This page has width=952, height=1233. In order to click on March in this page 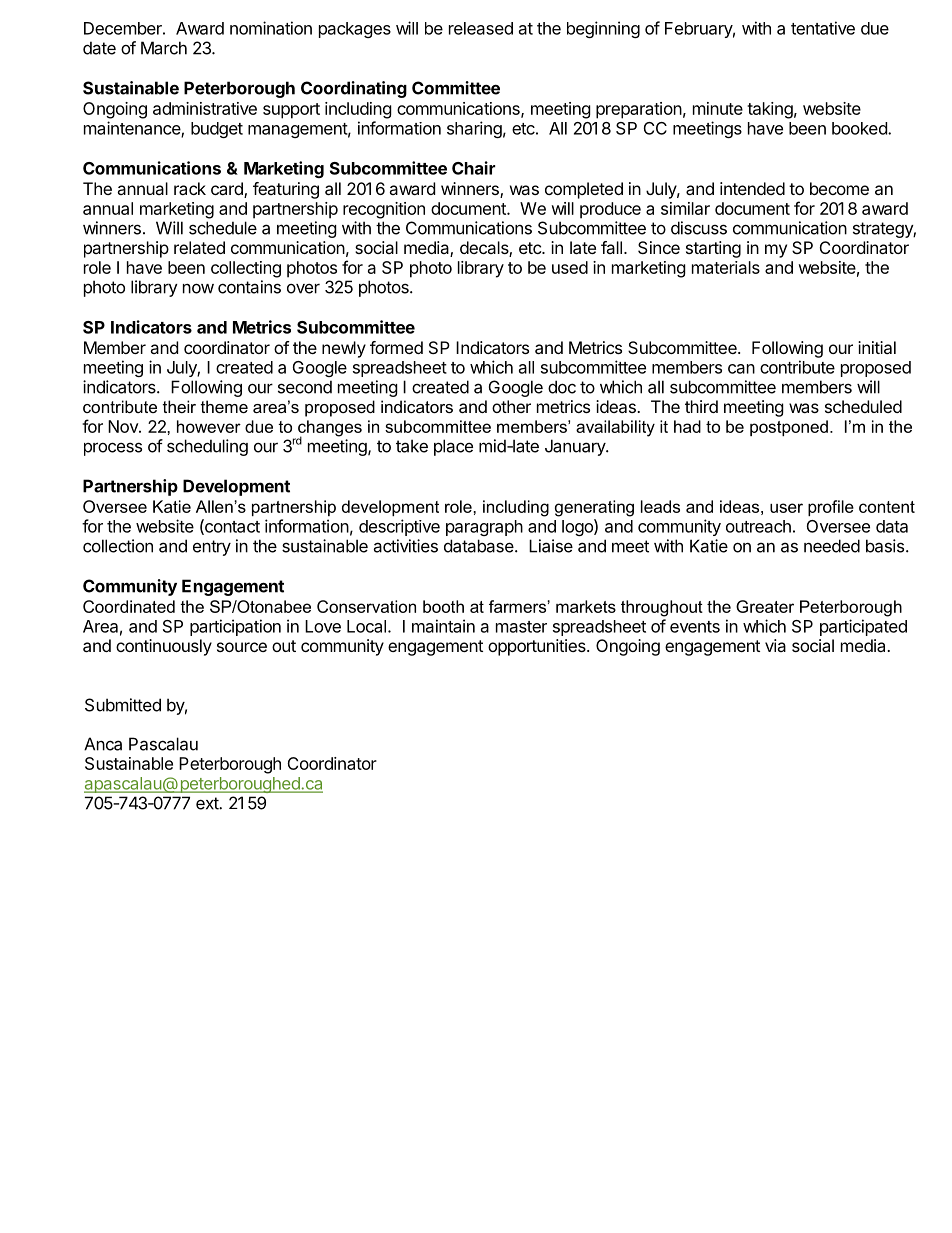, I will do `click(164, 48)`.
